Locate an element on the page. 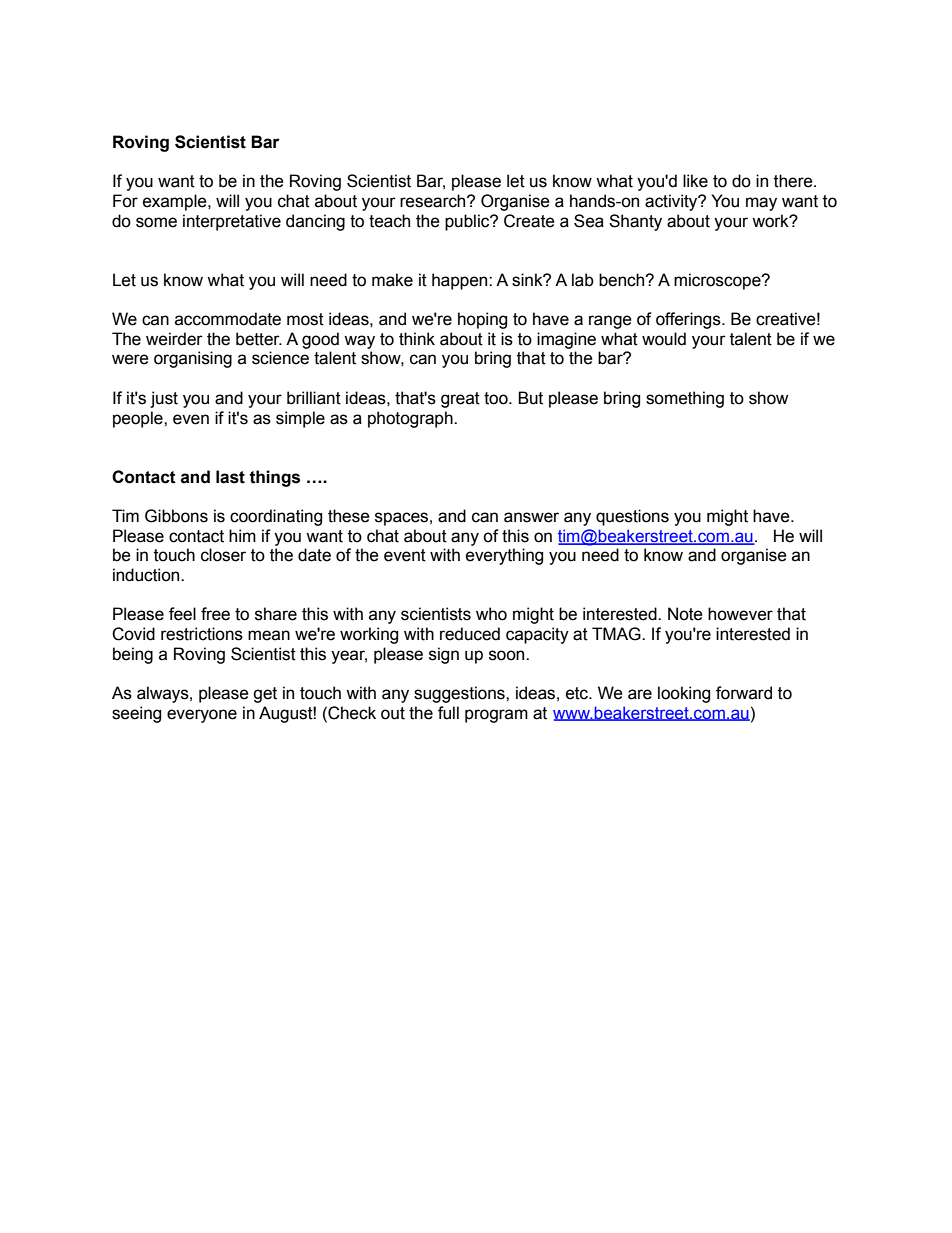 Image resolution: width=952 pixels, height=1233 pixels. like is located at coordinates (695, 181).
